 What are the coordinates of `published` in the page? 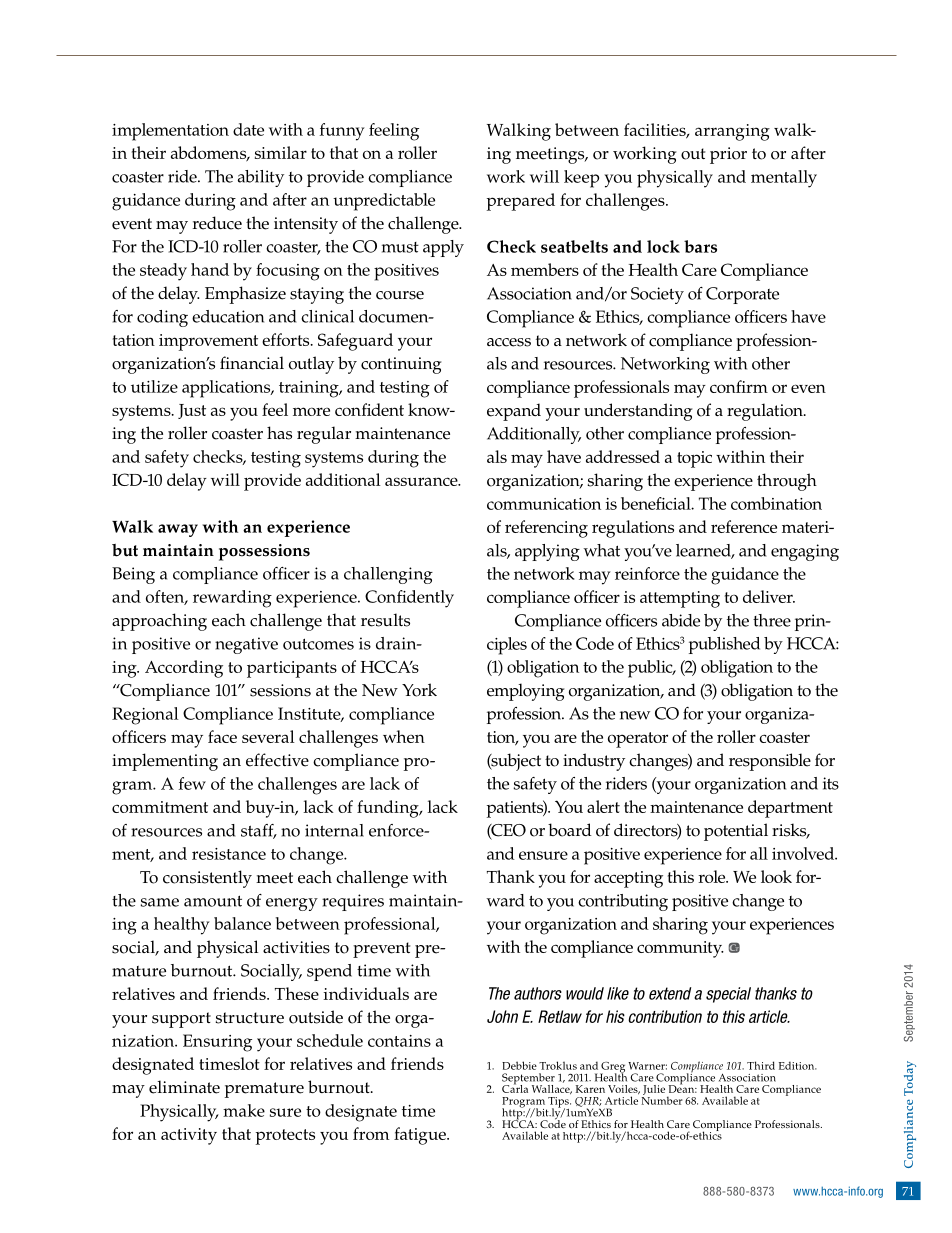 It's located at (724, 645).
